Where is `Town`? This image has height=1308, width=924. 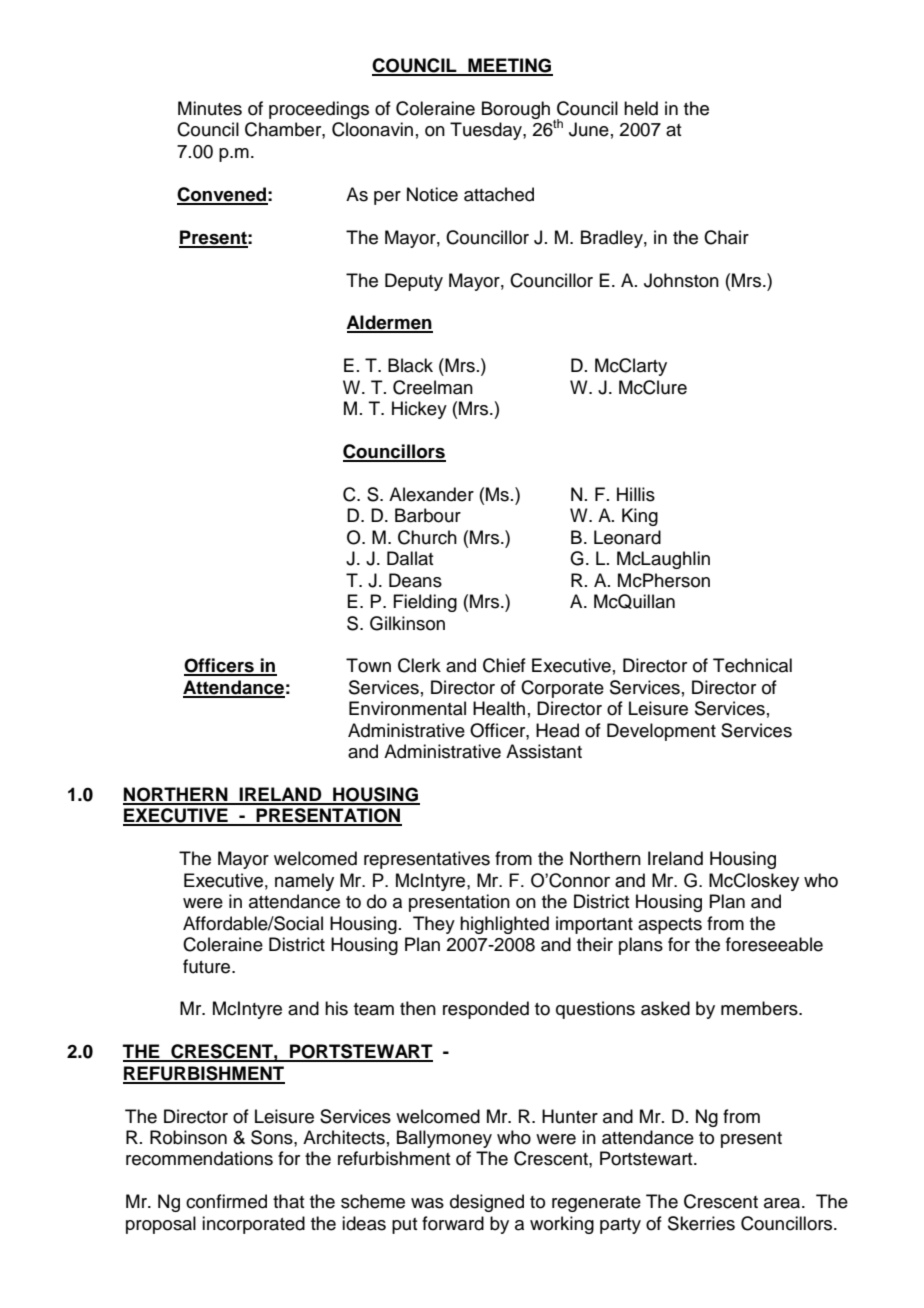
Town is located at coordinates (368, 665).
